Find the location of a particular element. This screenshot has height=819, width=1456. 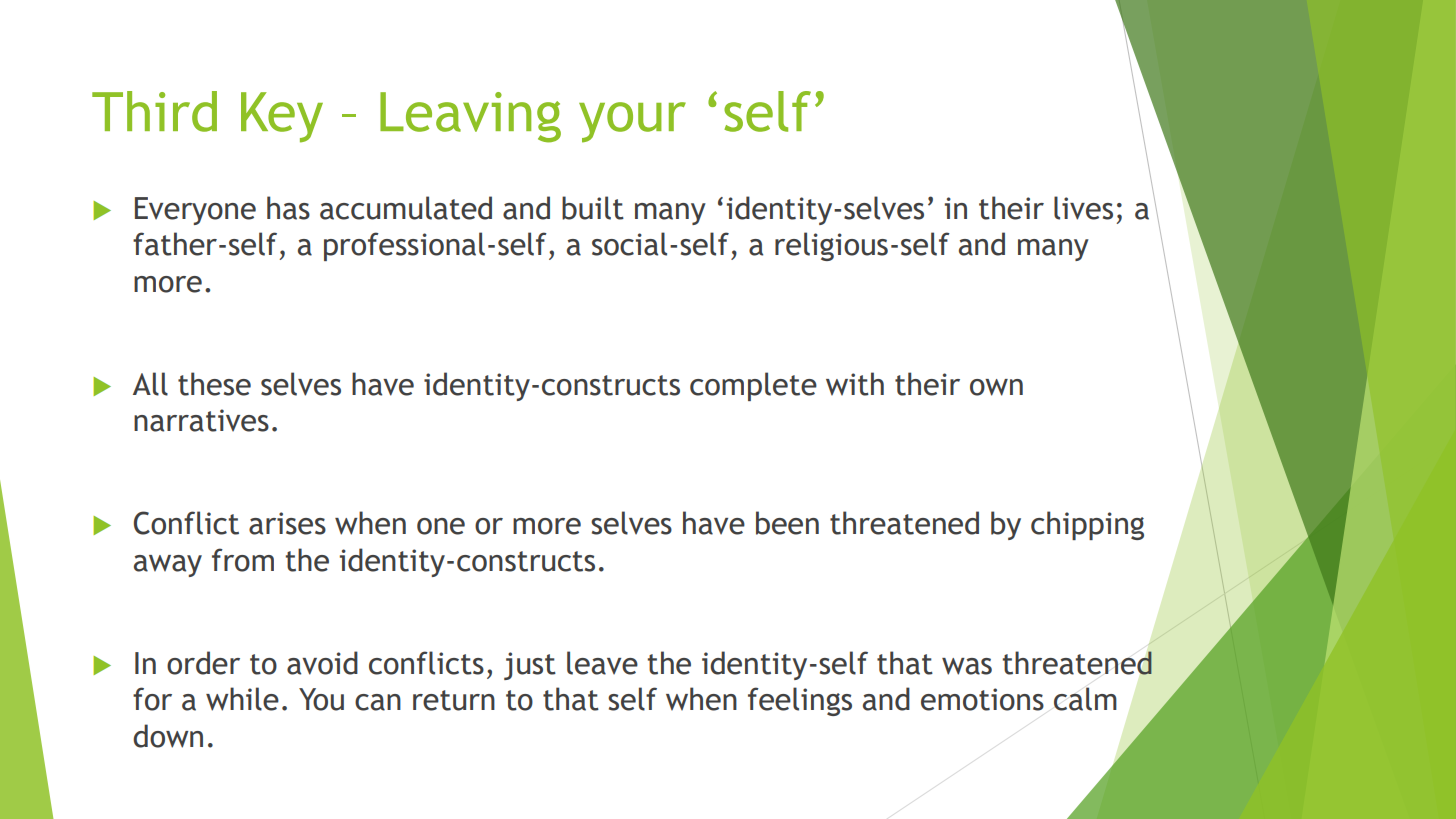

complete is located at coordinates (753, 386).
